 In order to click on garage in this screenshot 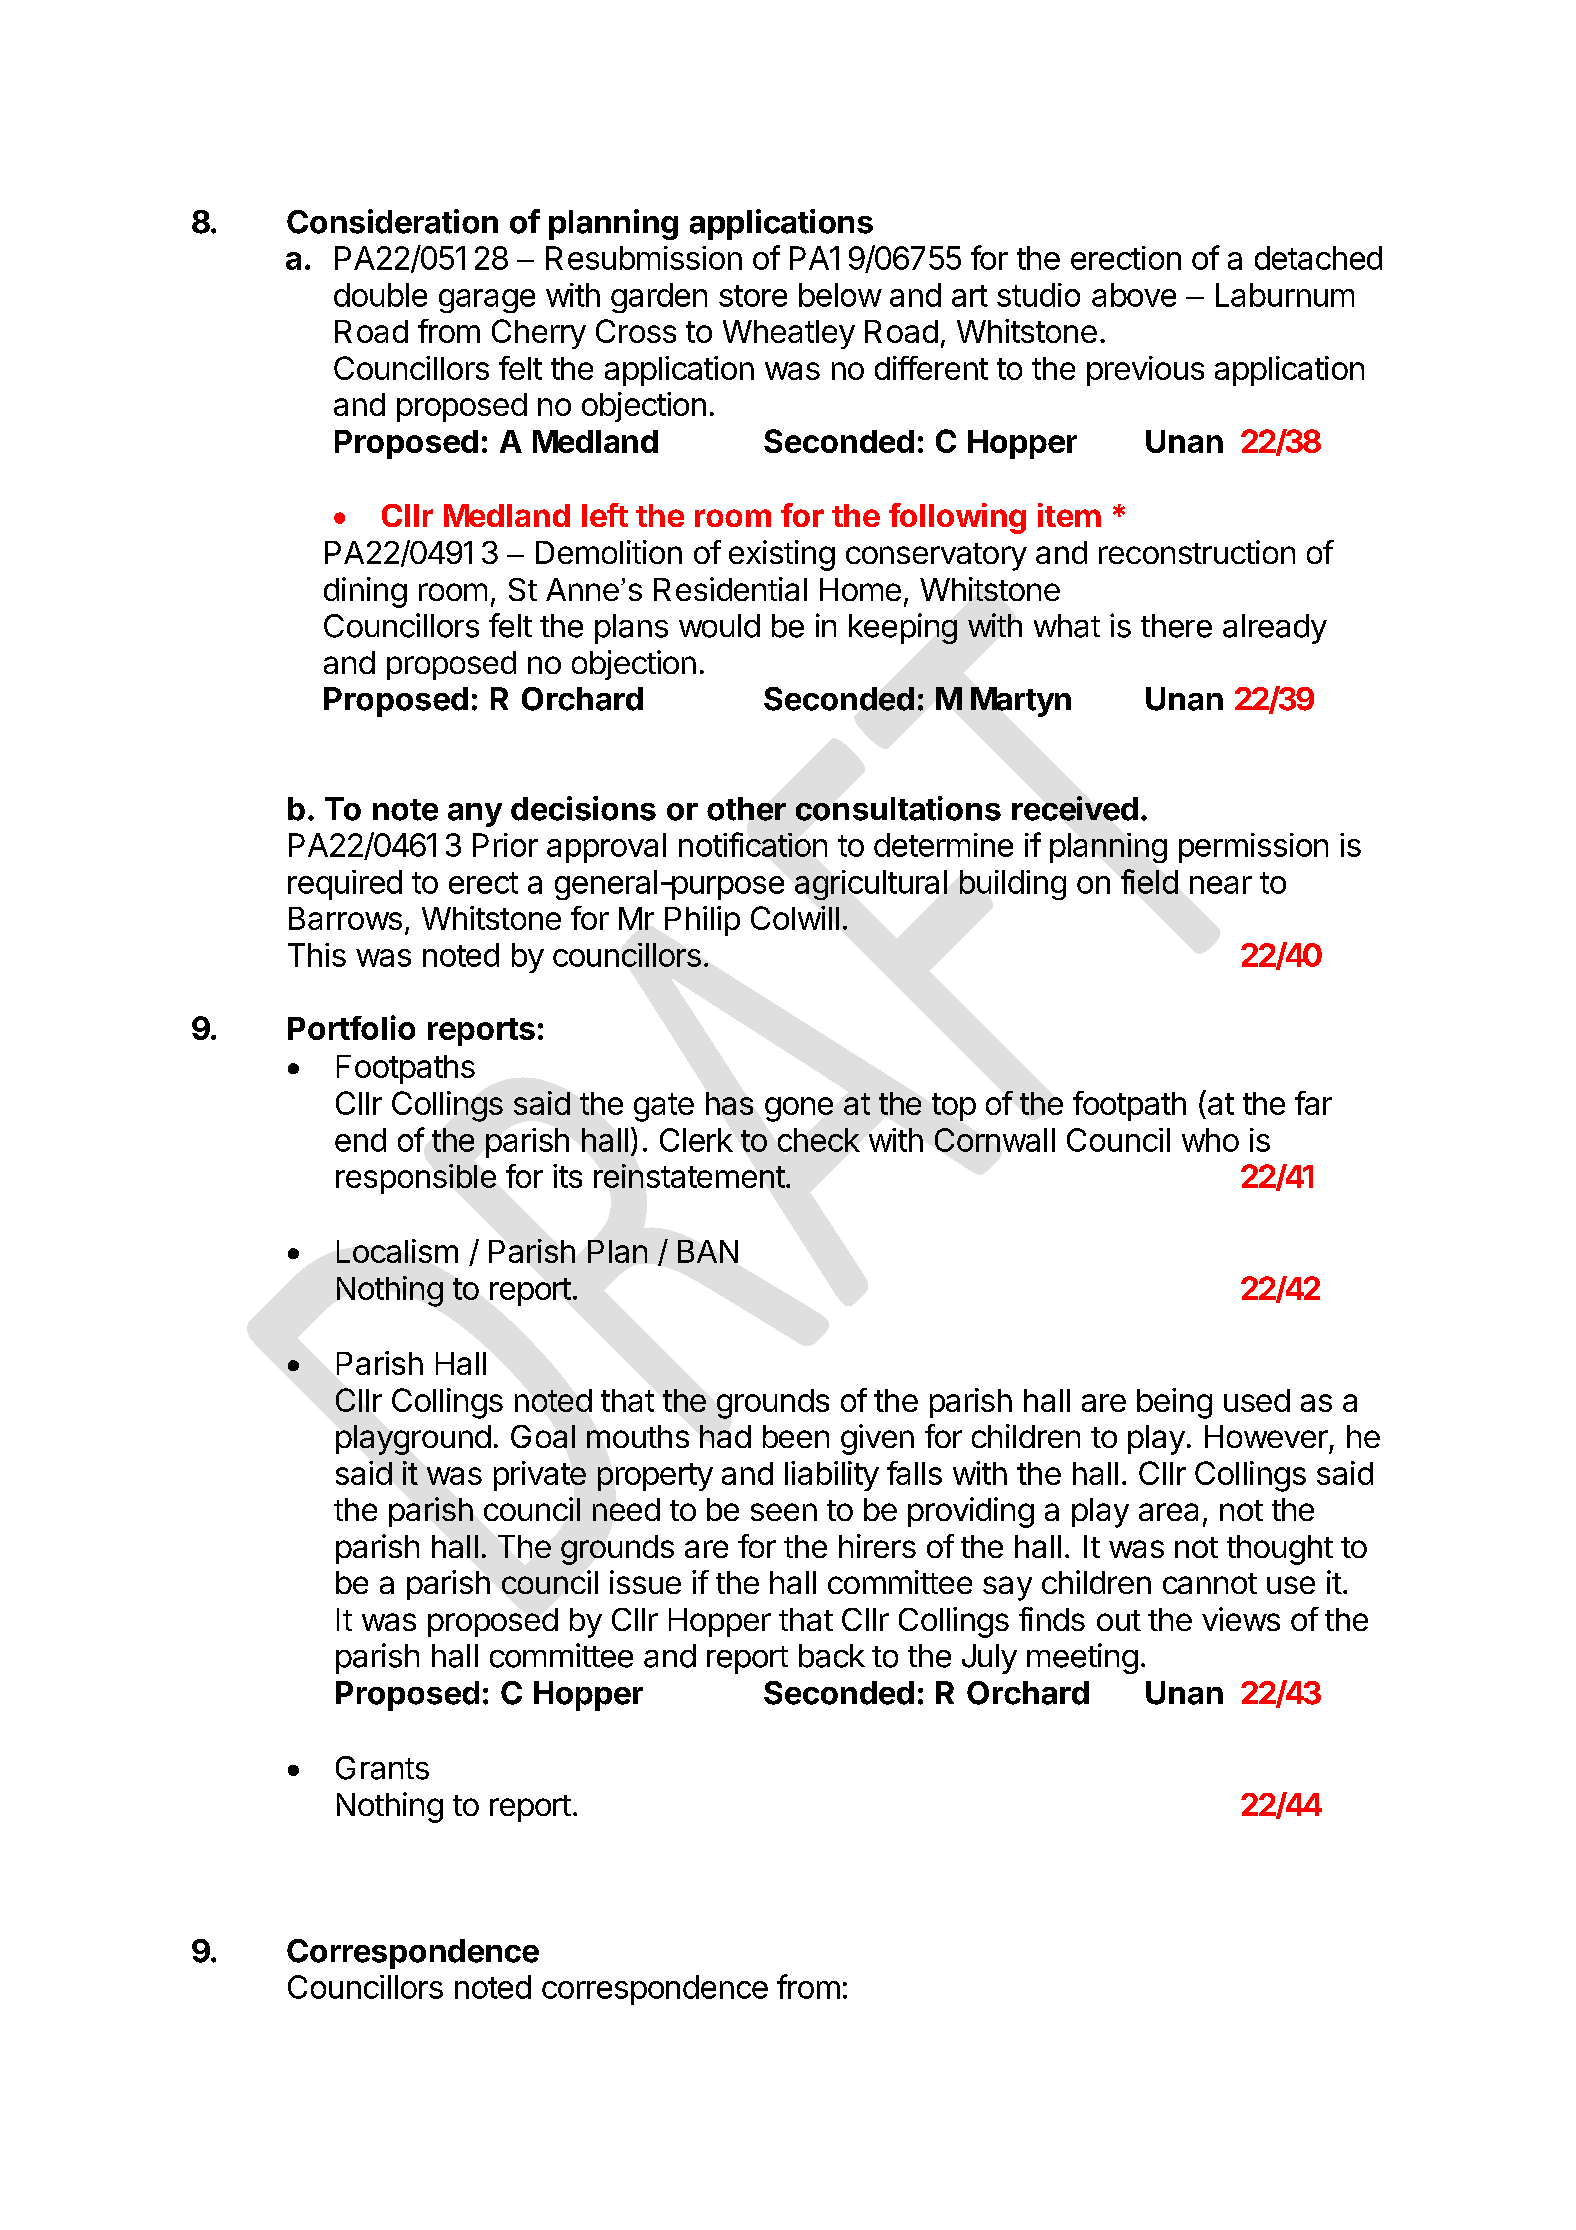, I will do `click(487, 301)`.
